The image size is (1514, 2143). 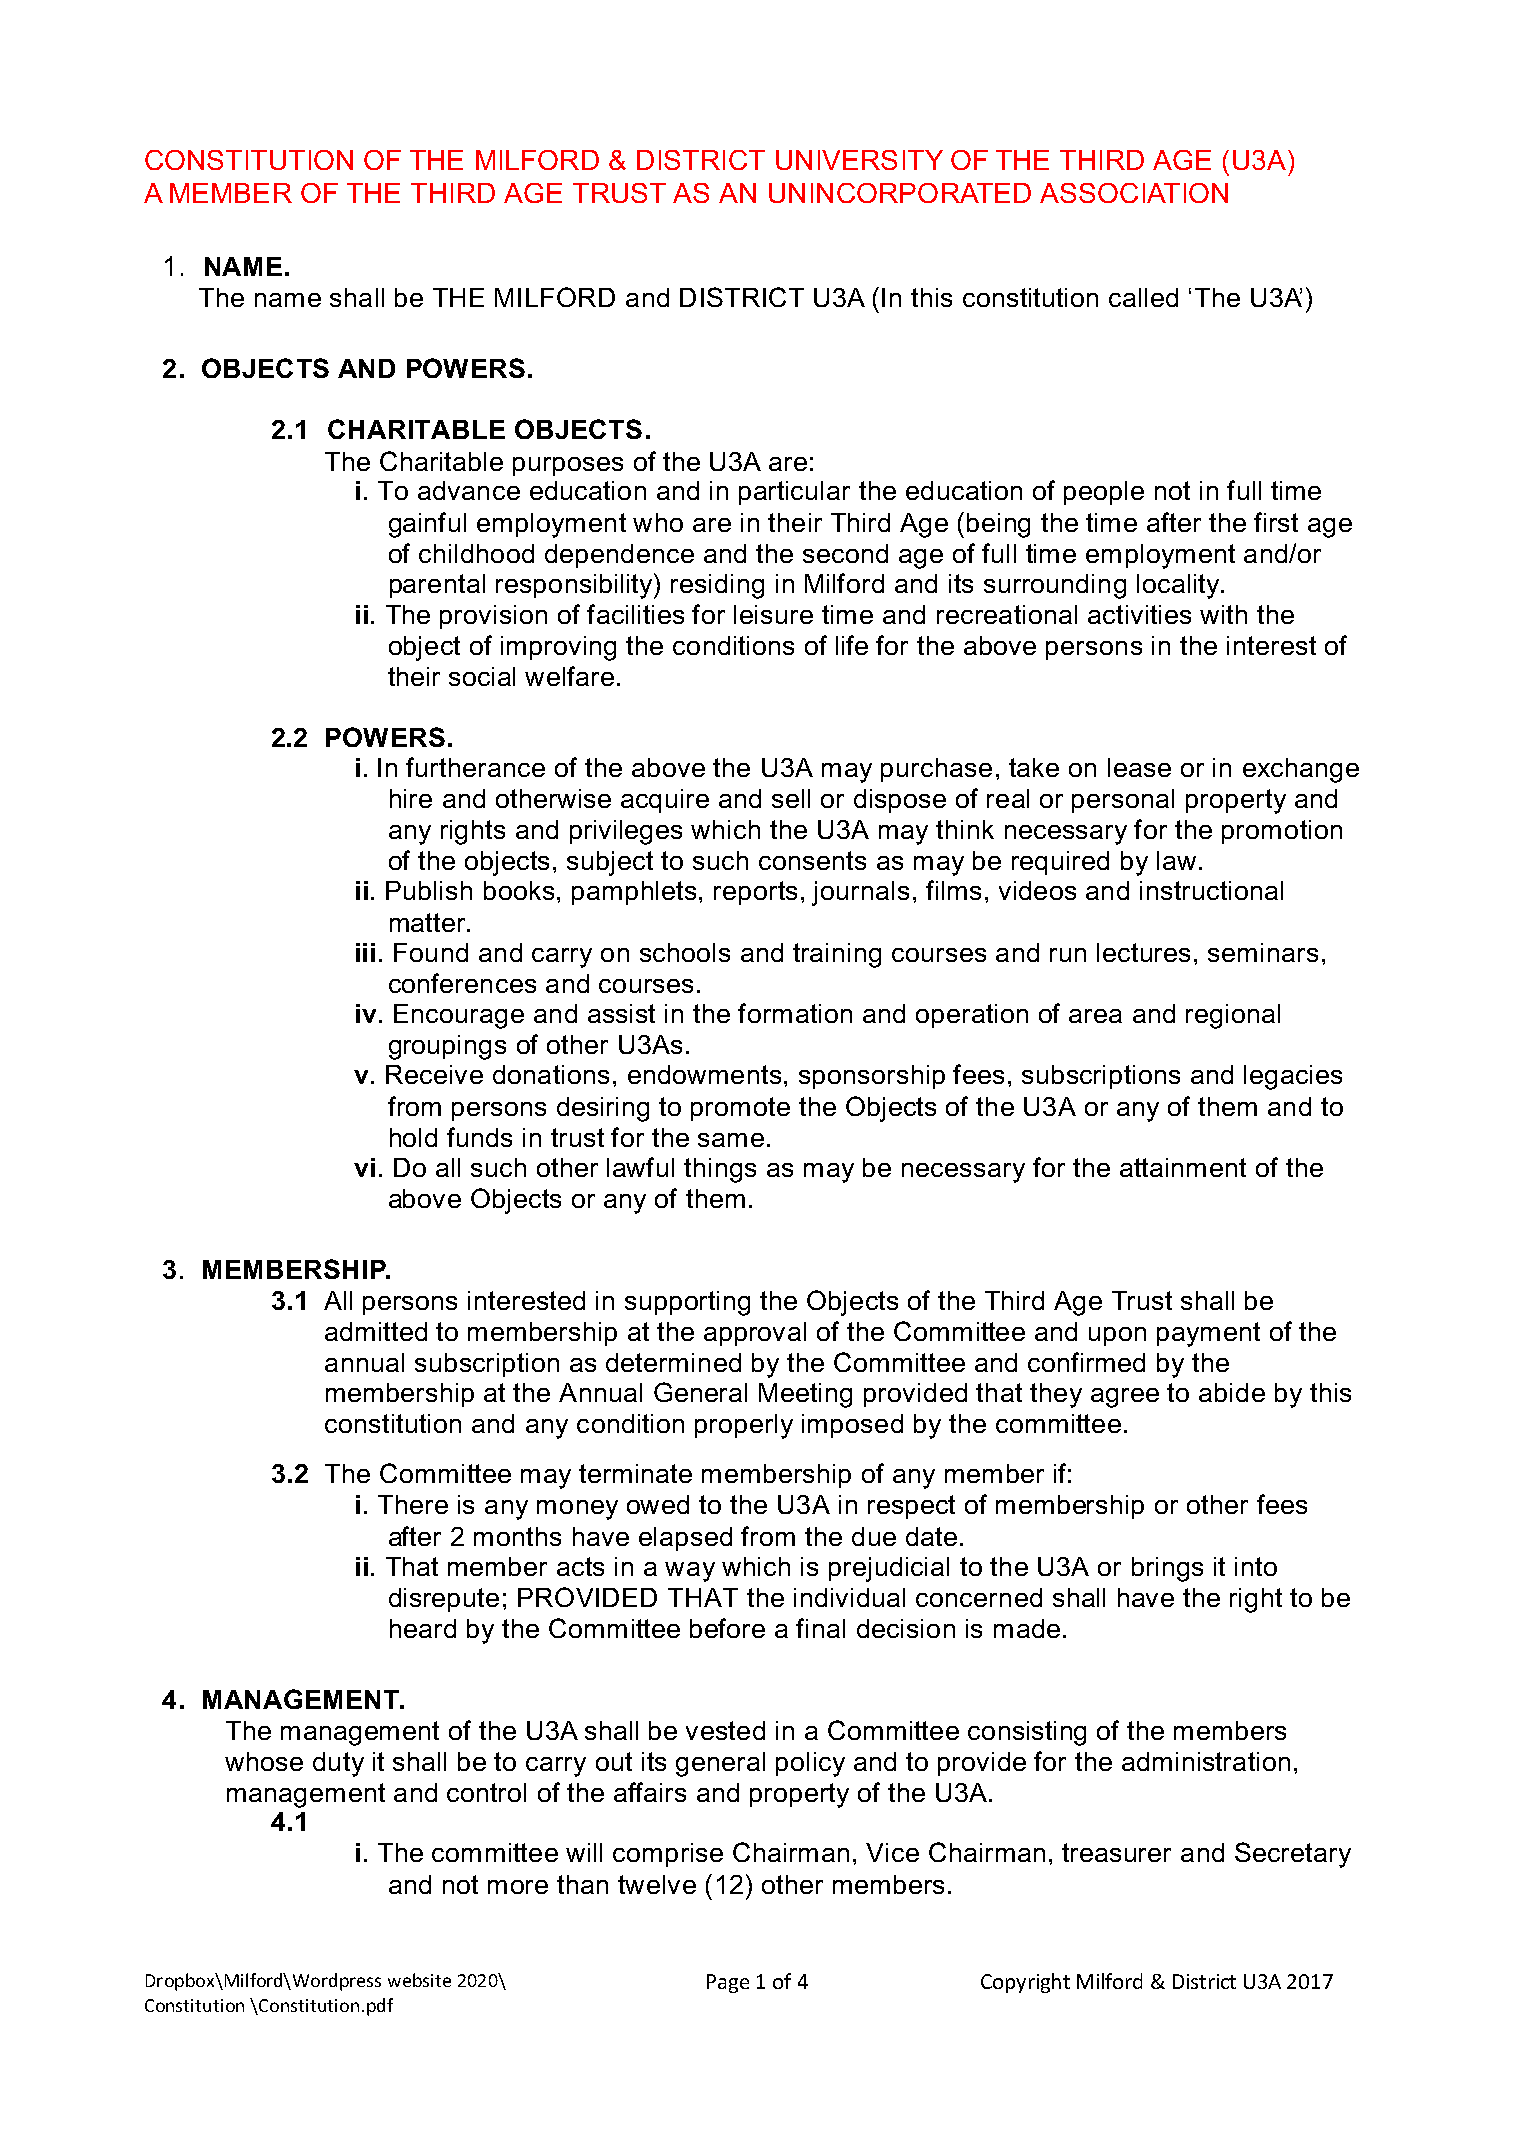 What do you see at coordinates (1139, 614) in the document?
I see `activities` at bounding box center [1139, 614].
